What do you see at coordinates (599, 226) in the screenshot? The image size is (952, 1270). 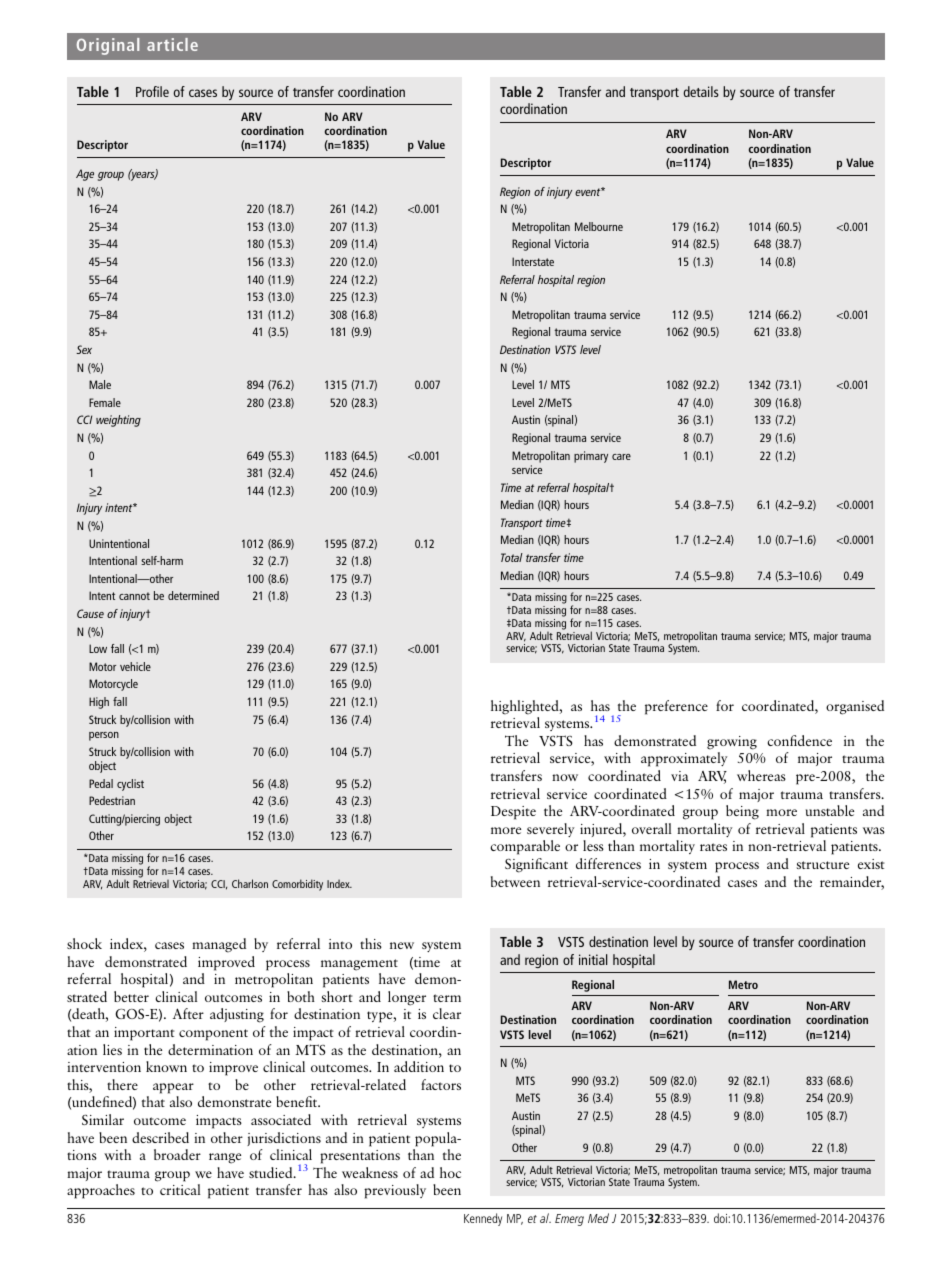 I see `Melbourne` at bounding box center [599, 226].
